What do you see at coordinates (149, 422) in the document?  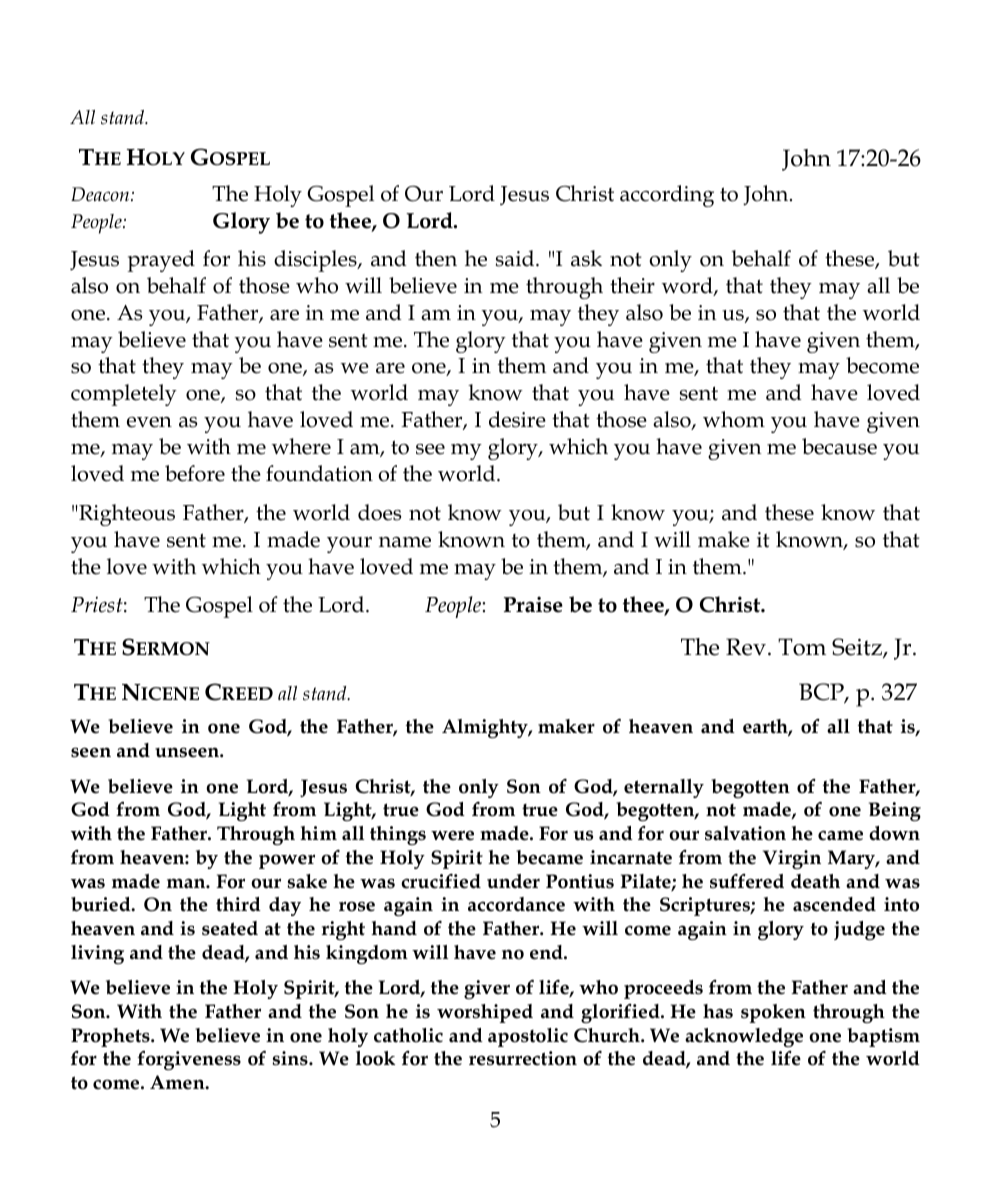 I see `even` at bounding box center [149, 422].
